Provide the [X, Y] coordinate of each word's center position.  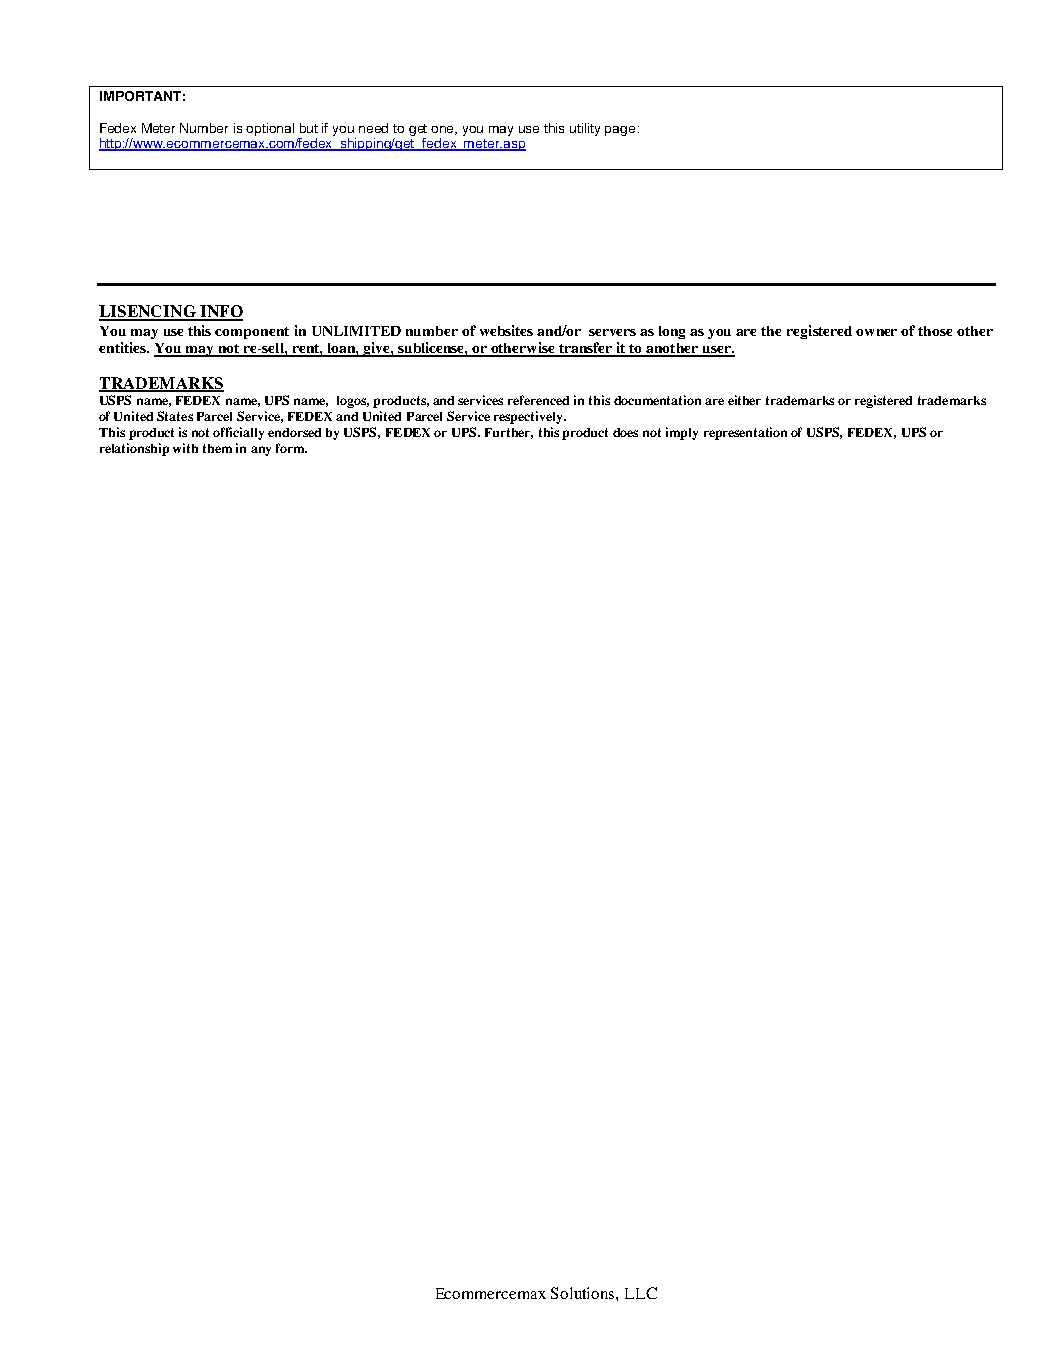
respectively [529, 417]
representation [745, 433]
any [261, 451]
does [625, 432]
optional [270, 129]
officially [238, 433]
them [217, 448]
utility [585, 129]
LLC [641, 1293]
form [291, 448]
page [620, 131]
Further [509, 433]
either [744, 400]
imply [682, 433]
